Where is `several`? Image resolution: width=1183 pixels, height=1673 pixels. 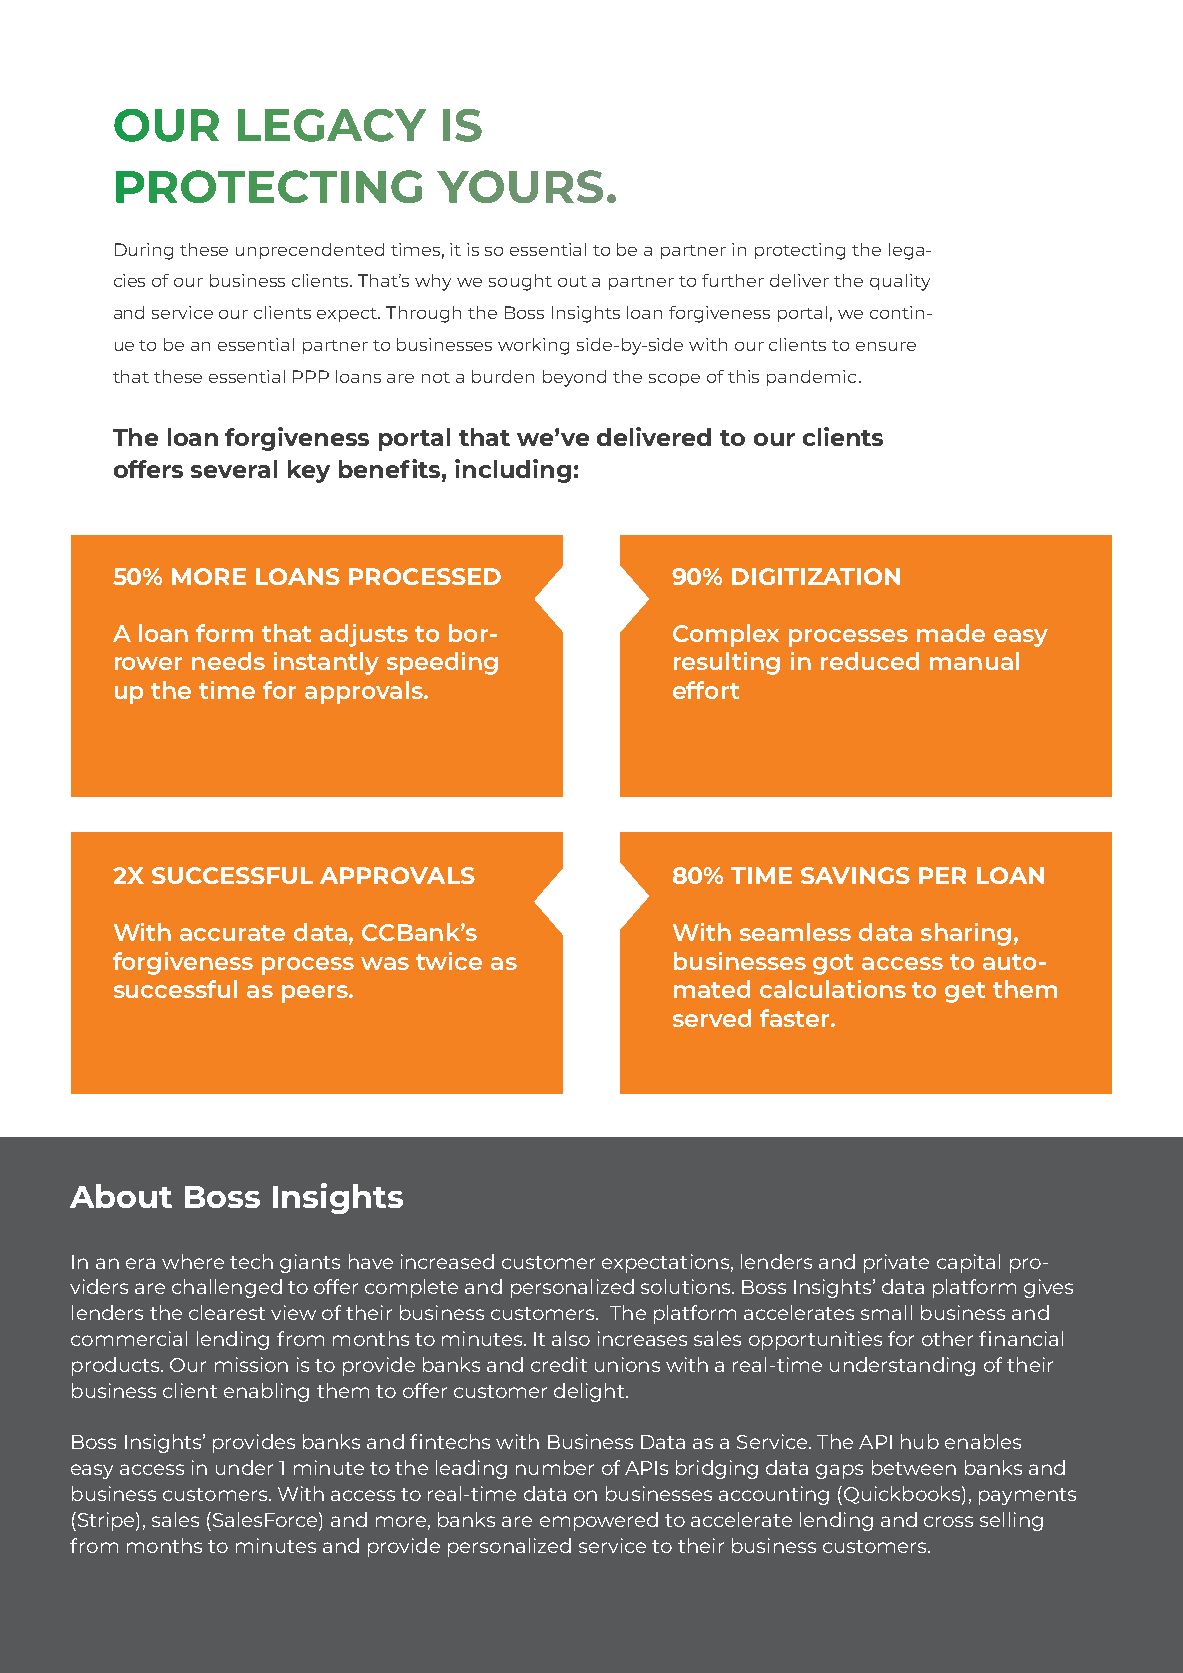
several is located at coordinates (234, 469).
